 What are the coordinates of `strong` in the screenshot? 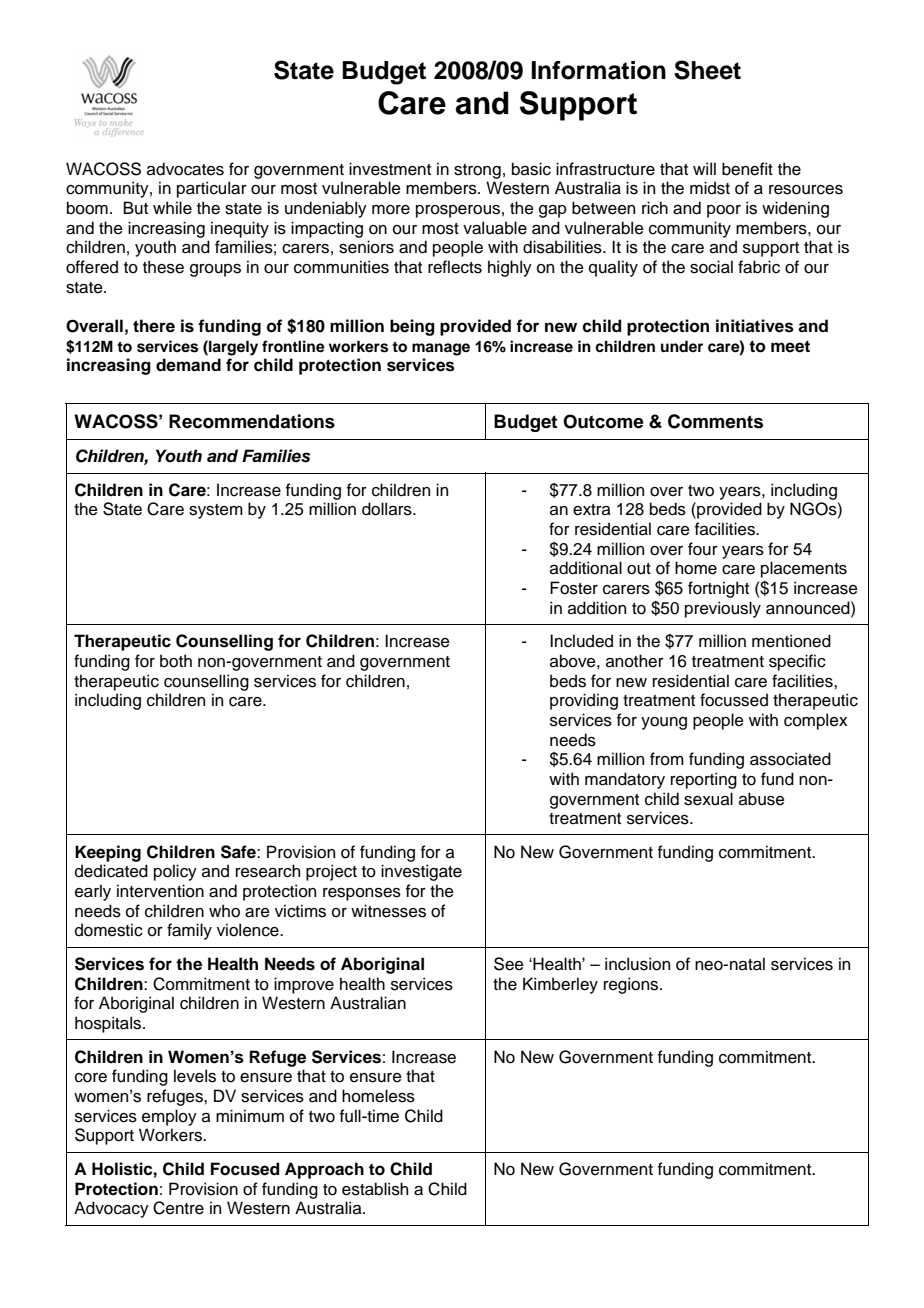 It's located at (477, 171).
